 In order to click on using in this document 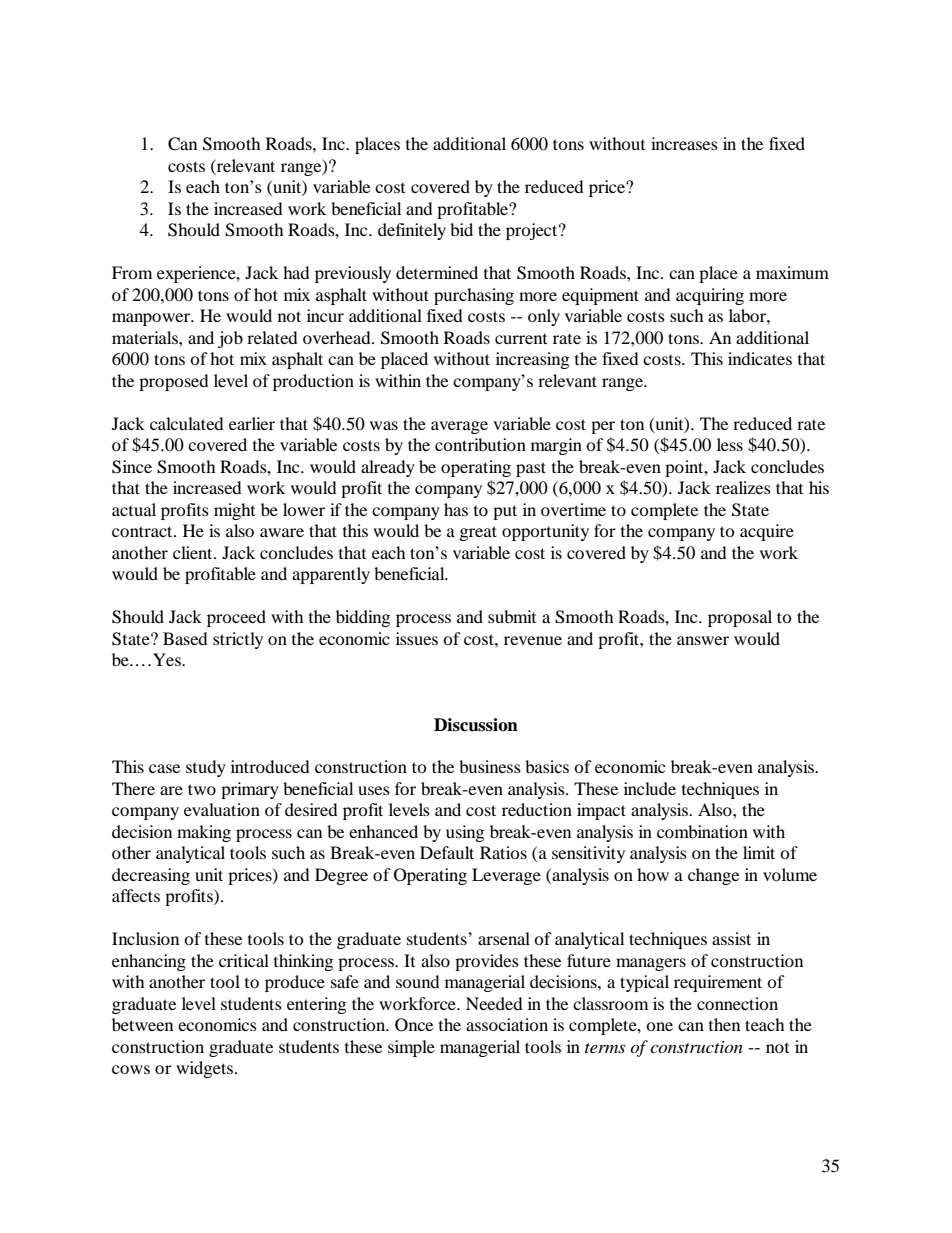, I will do `click(465, 833)`.
